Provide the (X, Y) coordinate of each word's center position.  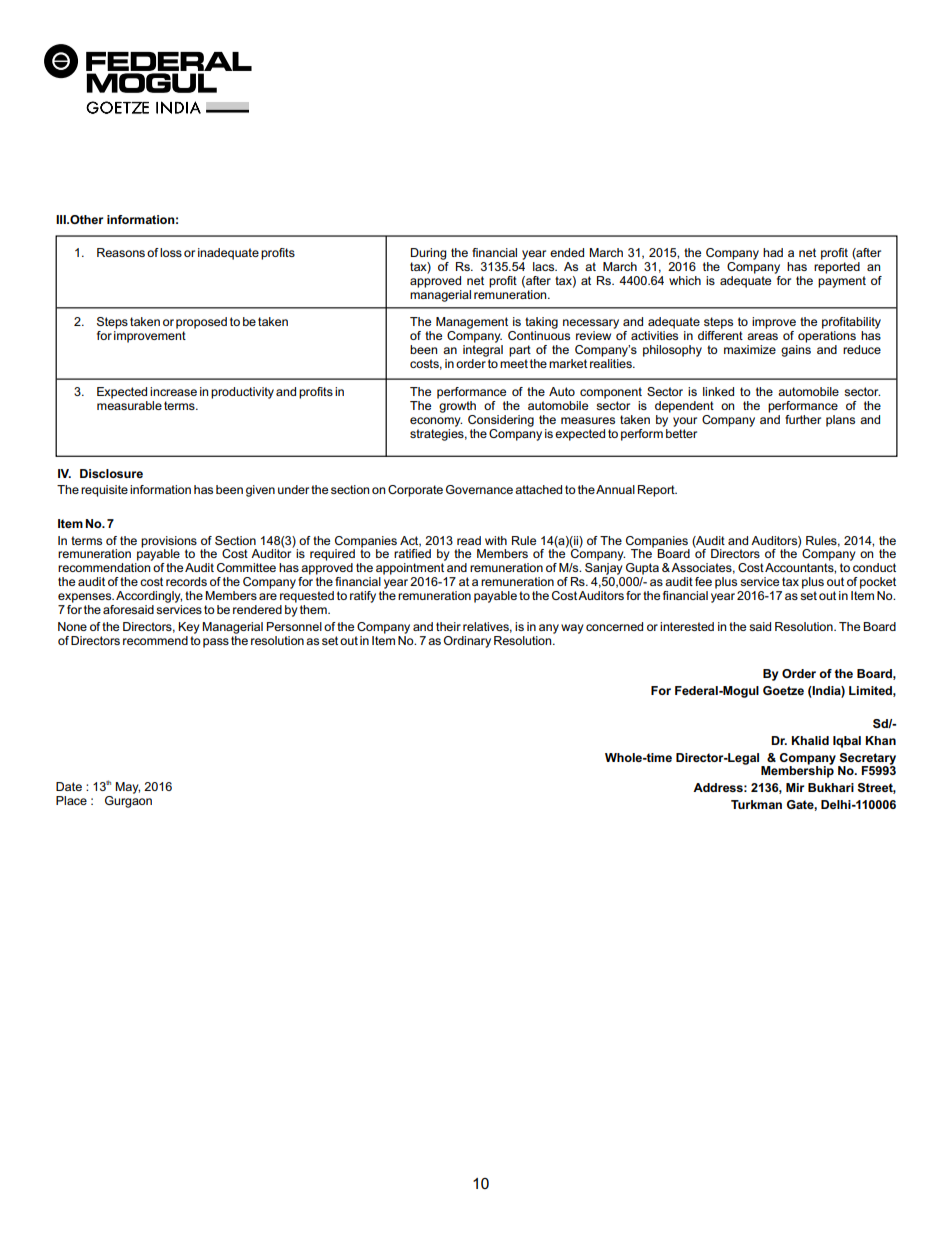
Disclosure (111, 473)
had (773, 252)
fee (703, 581)
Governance (479, 489)
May (127, 788)
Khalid (810, 740)
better (680, 432)
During (429, 254)
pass (216, 643)
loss (171, 252)
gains (796, 351)
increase (173, 391)
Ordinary (467, 642)
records (186, 581)
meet (514, 363)
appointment (410, 569)
